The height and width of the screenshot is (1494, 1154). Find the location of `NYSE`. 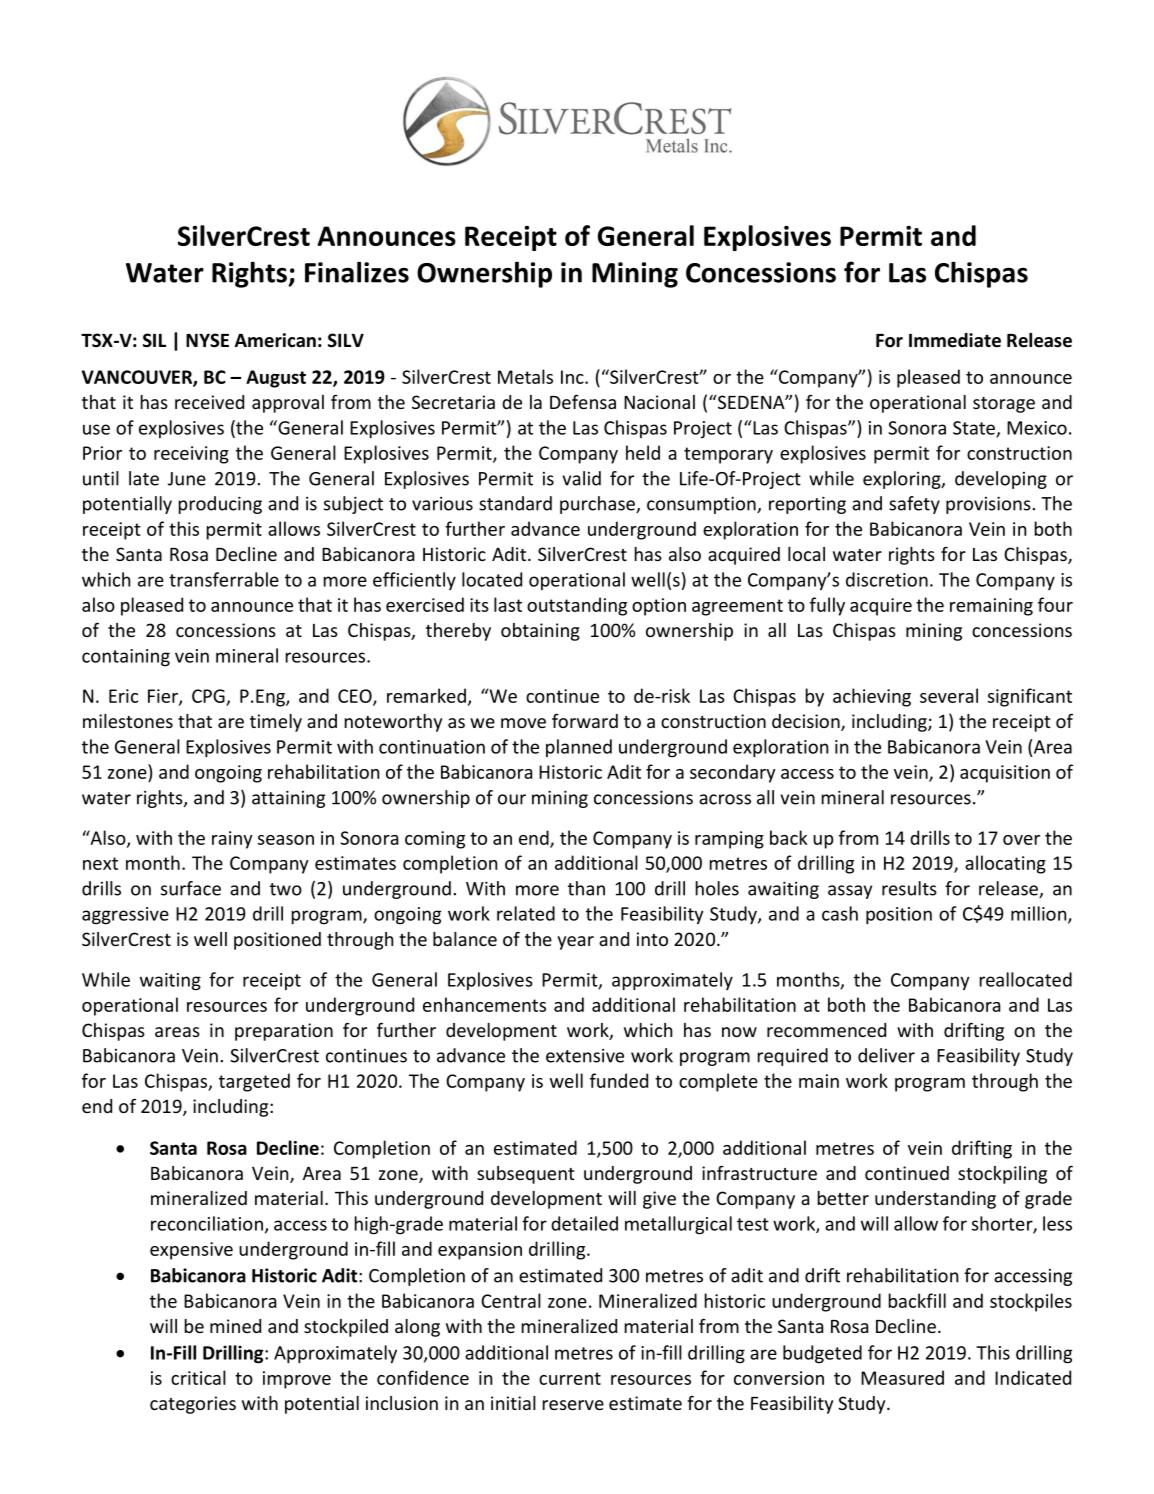

NYSE is located at coordinates (207, 340).
